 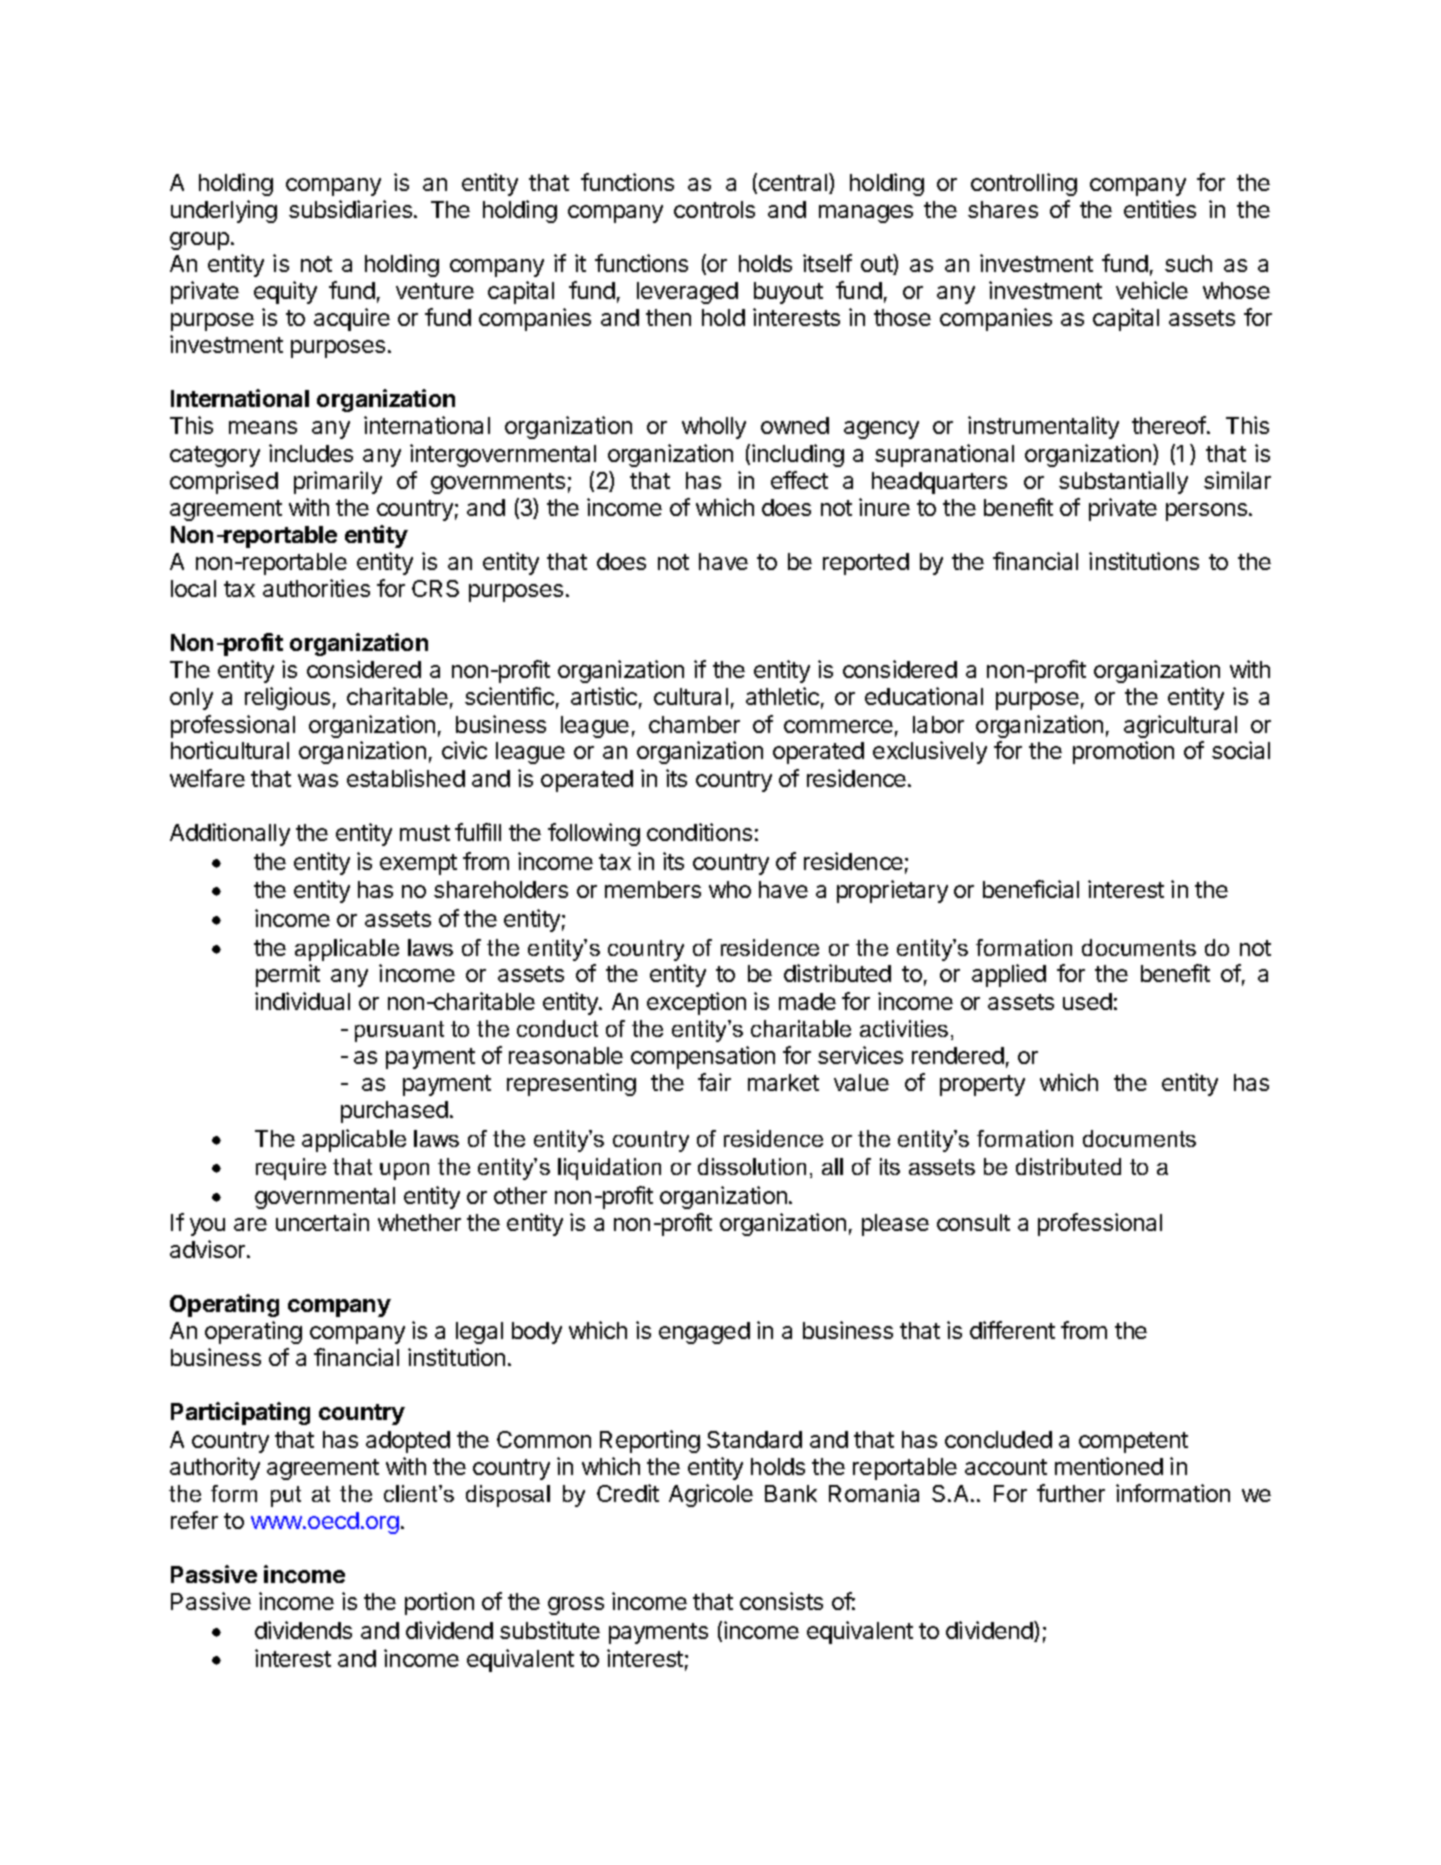 What do you see at coordinates (781, 1601) in the page?
I see `consists` at bounding box center [781, 1601].
